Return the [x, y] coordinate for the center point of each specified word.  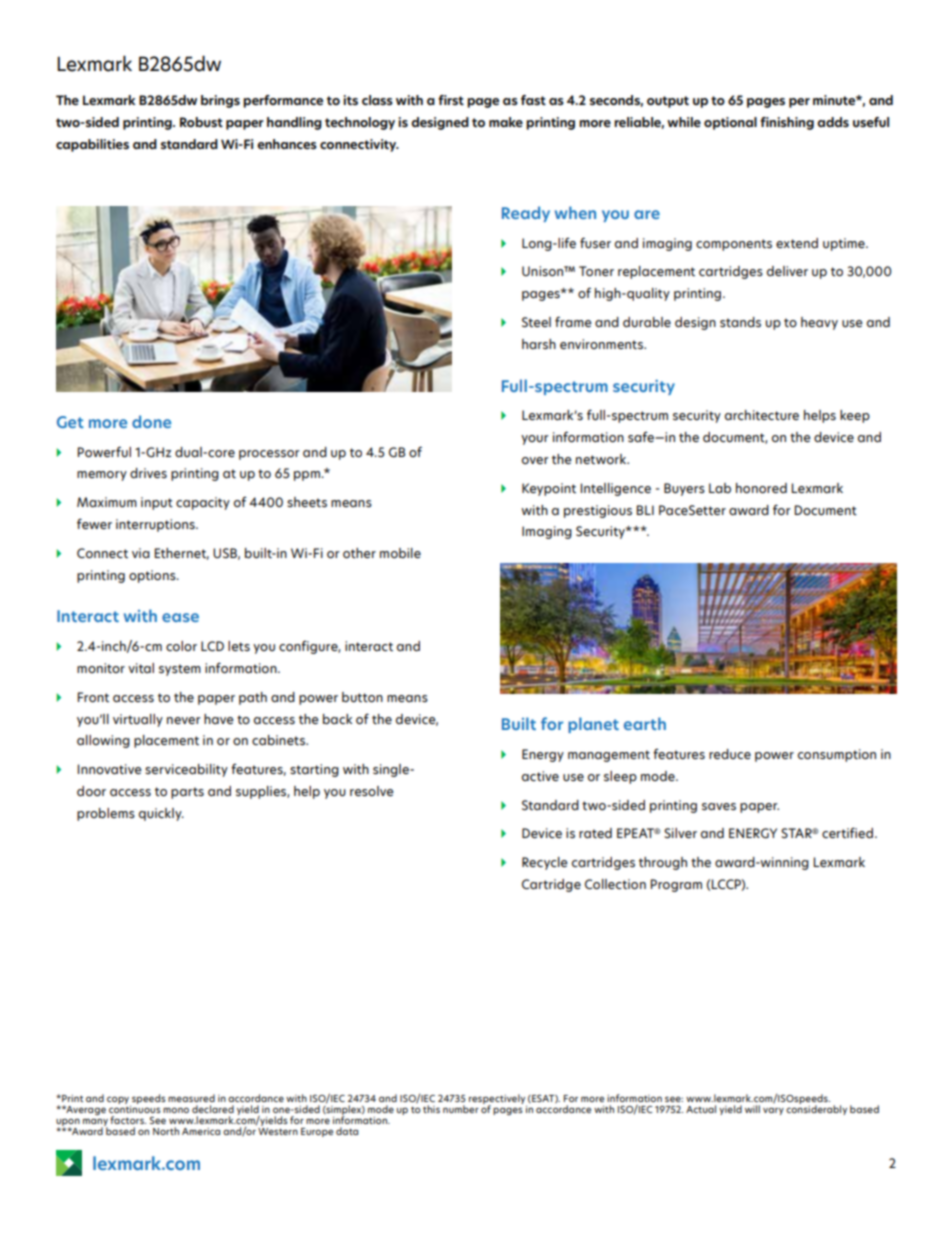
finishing [787, 123]
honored [761, 488]
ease [180, 617]
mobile [400, 553]
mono [176, 1110]
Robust [201, 122]
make [506, 122]
